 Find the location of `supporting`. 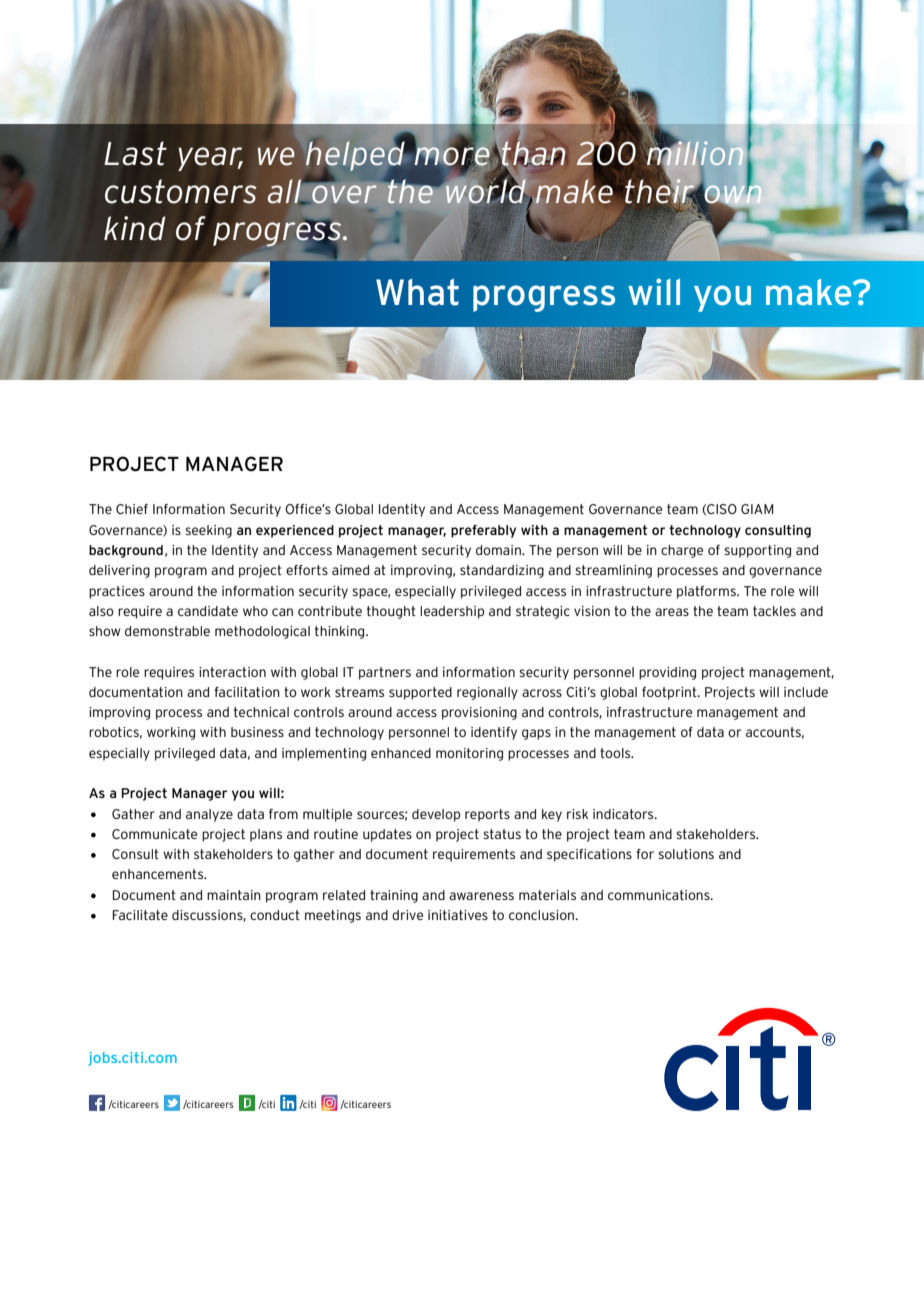

supporting is located at coordinates (757, 551).
